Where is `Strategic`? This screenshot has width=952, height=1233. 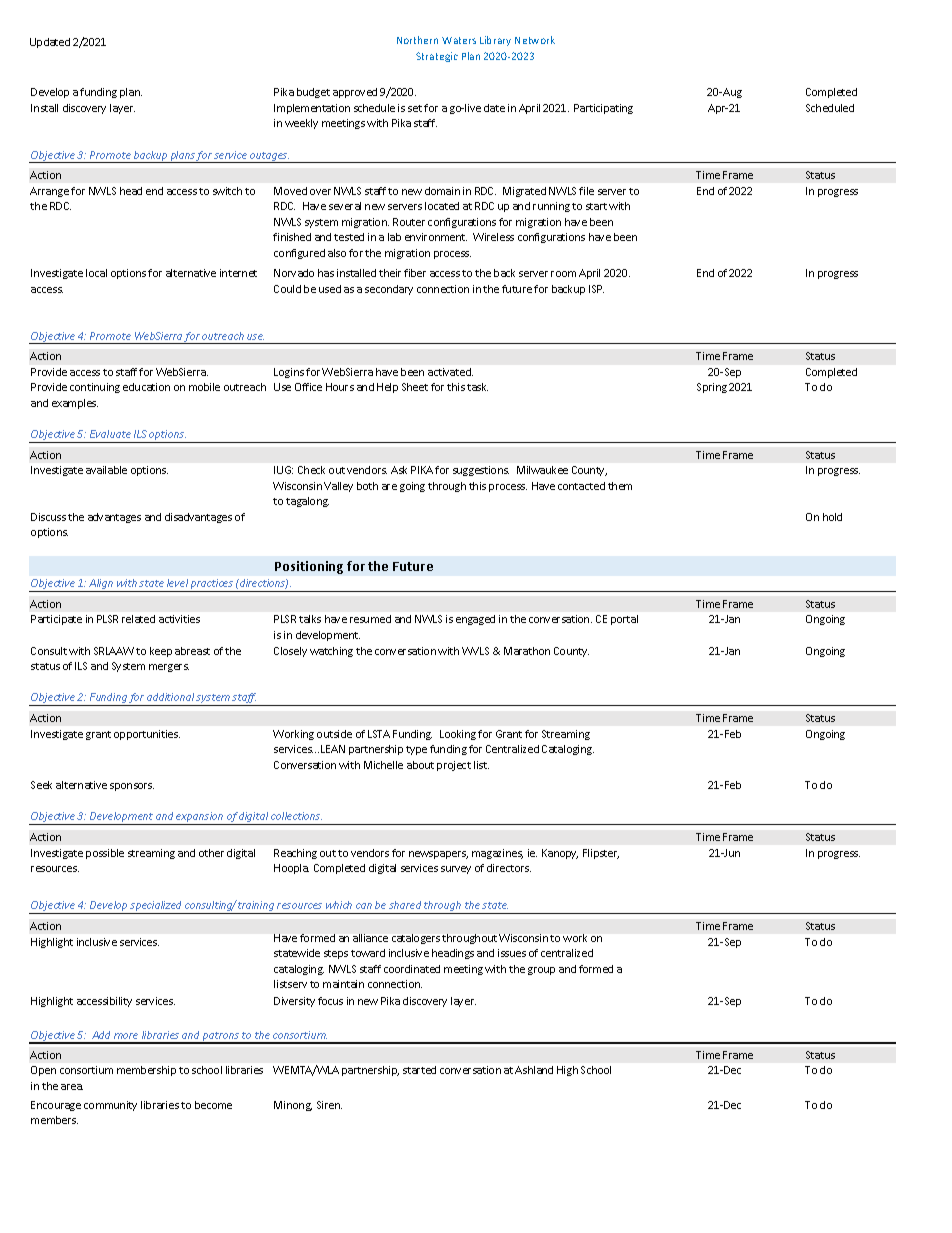 Strategic is located at coordinates (437, 57).
